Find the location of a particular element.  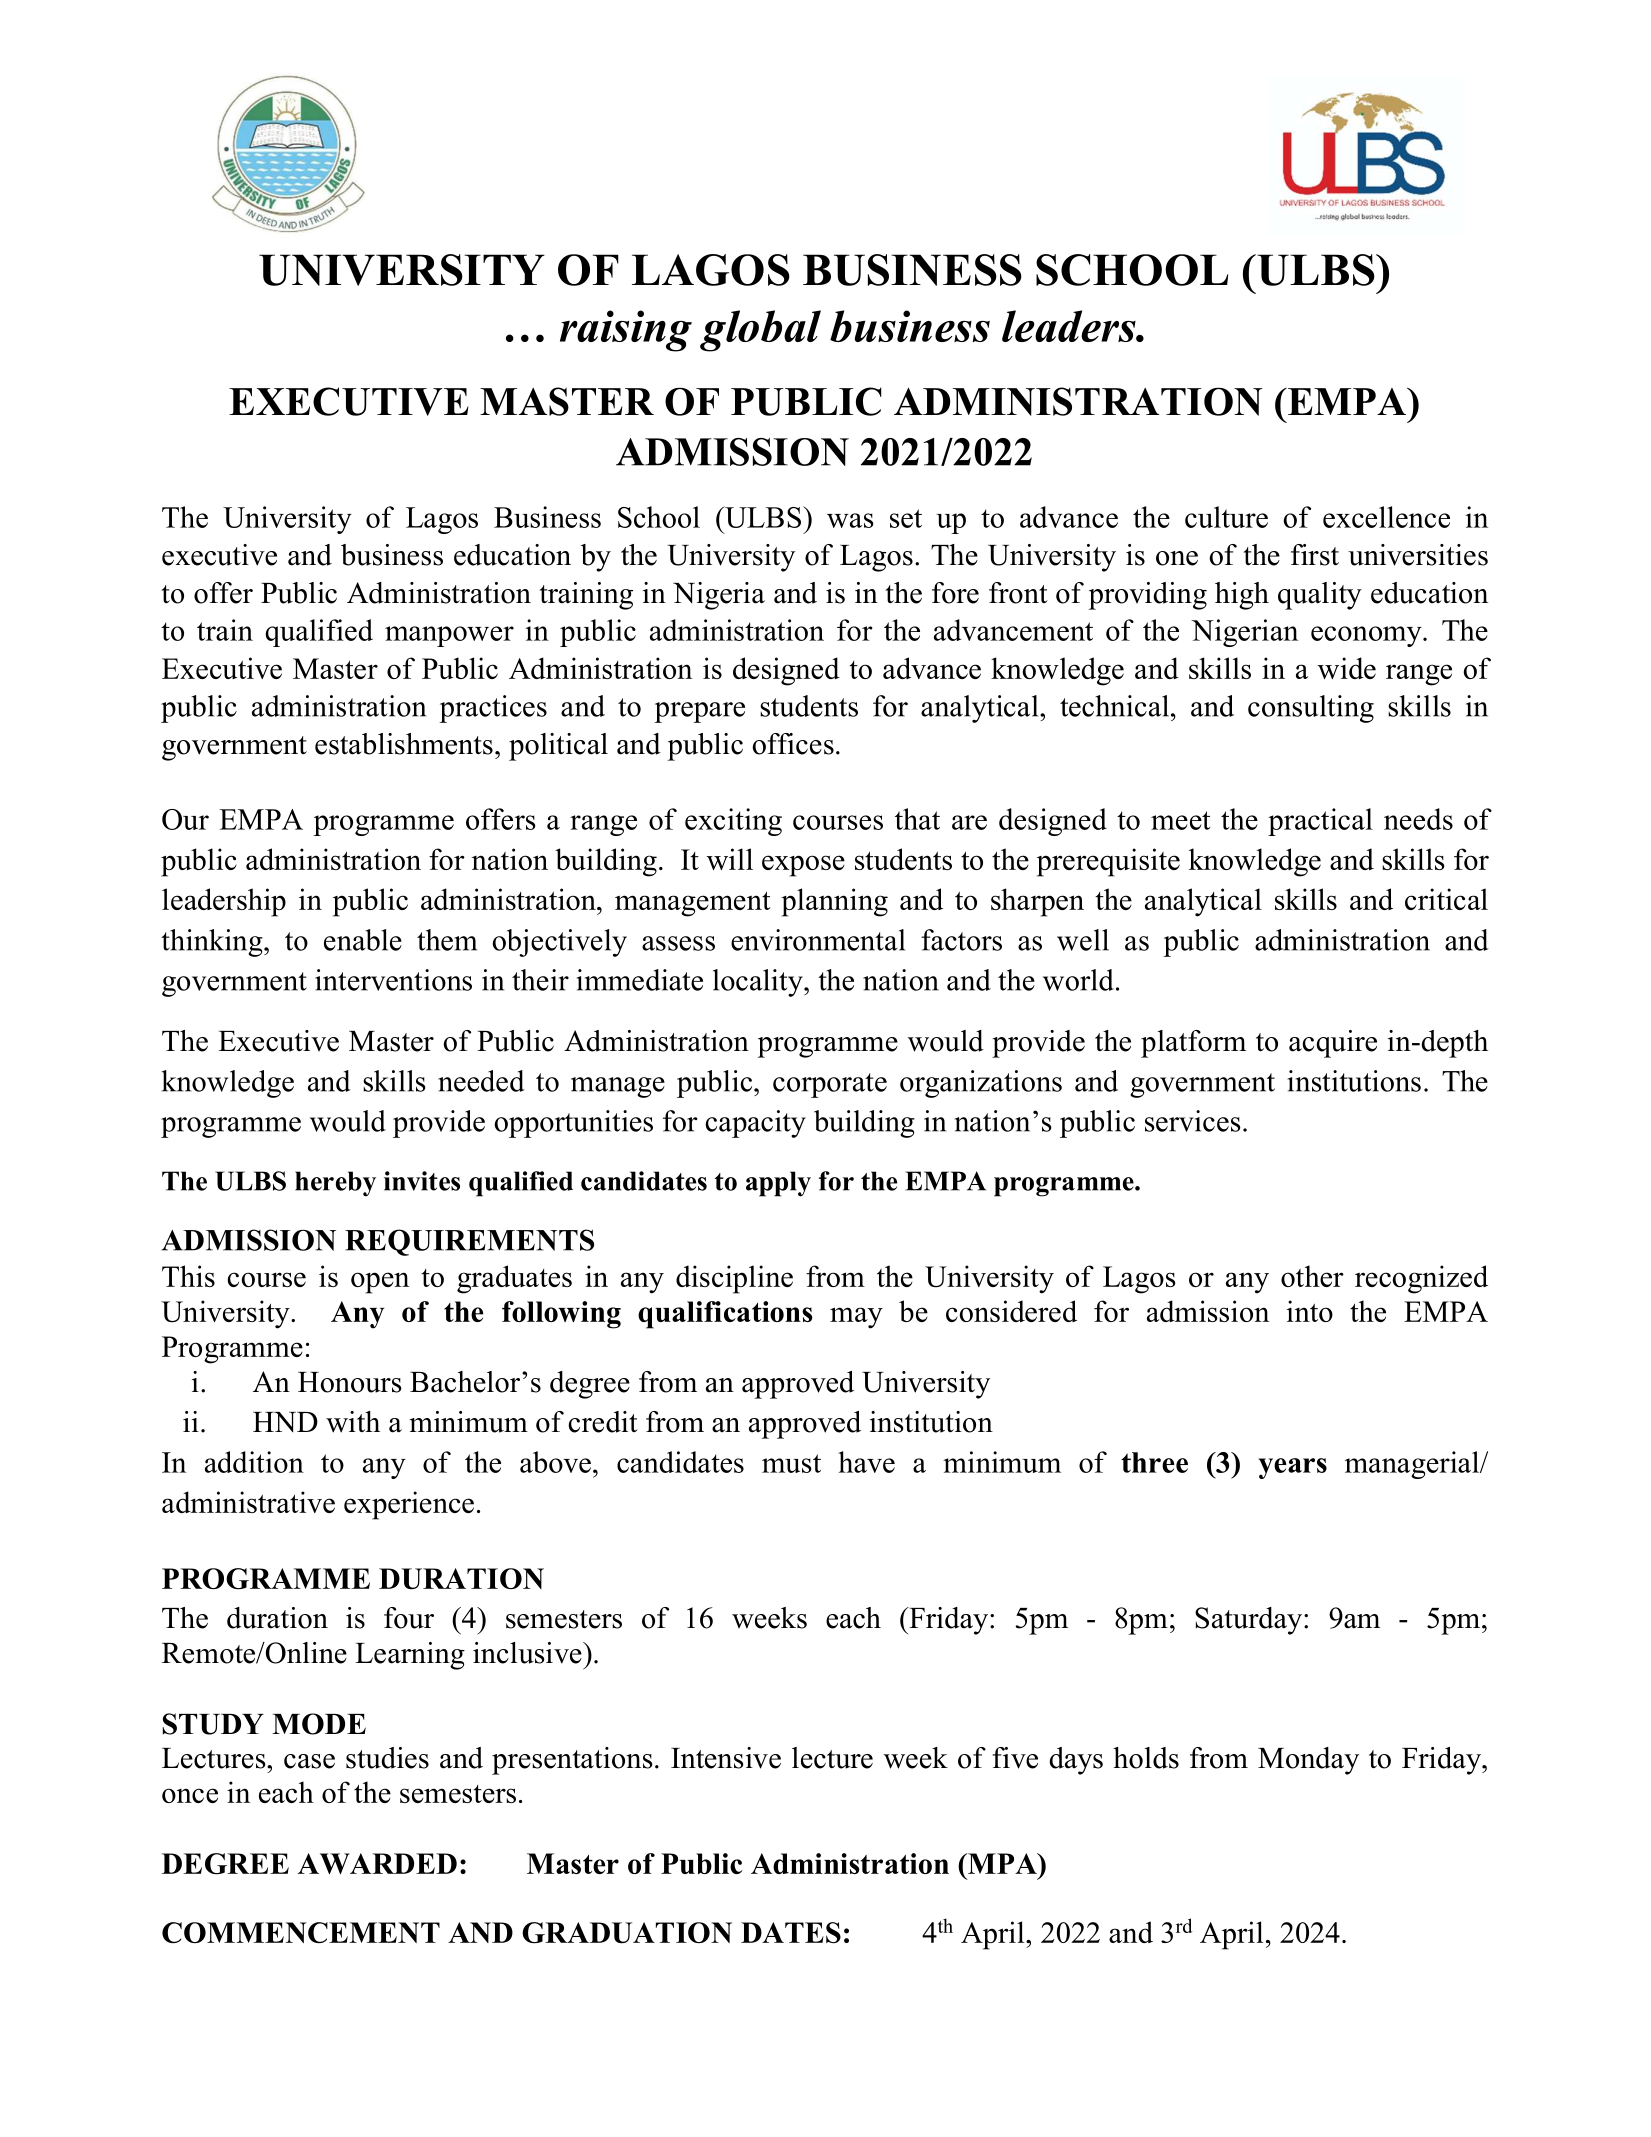

AWARDED is located at coordinates (377, 1863).
